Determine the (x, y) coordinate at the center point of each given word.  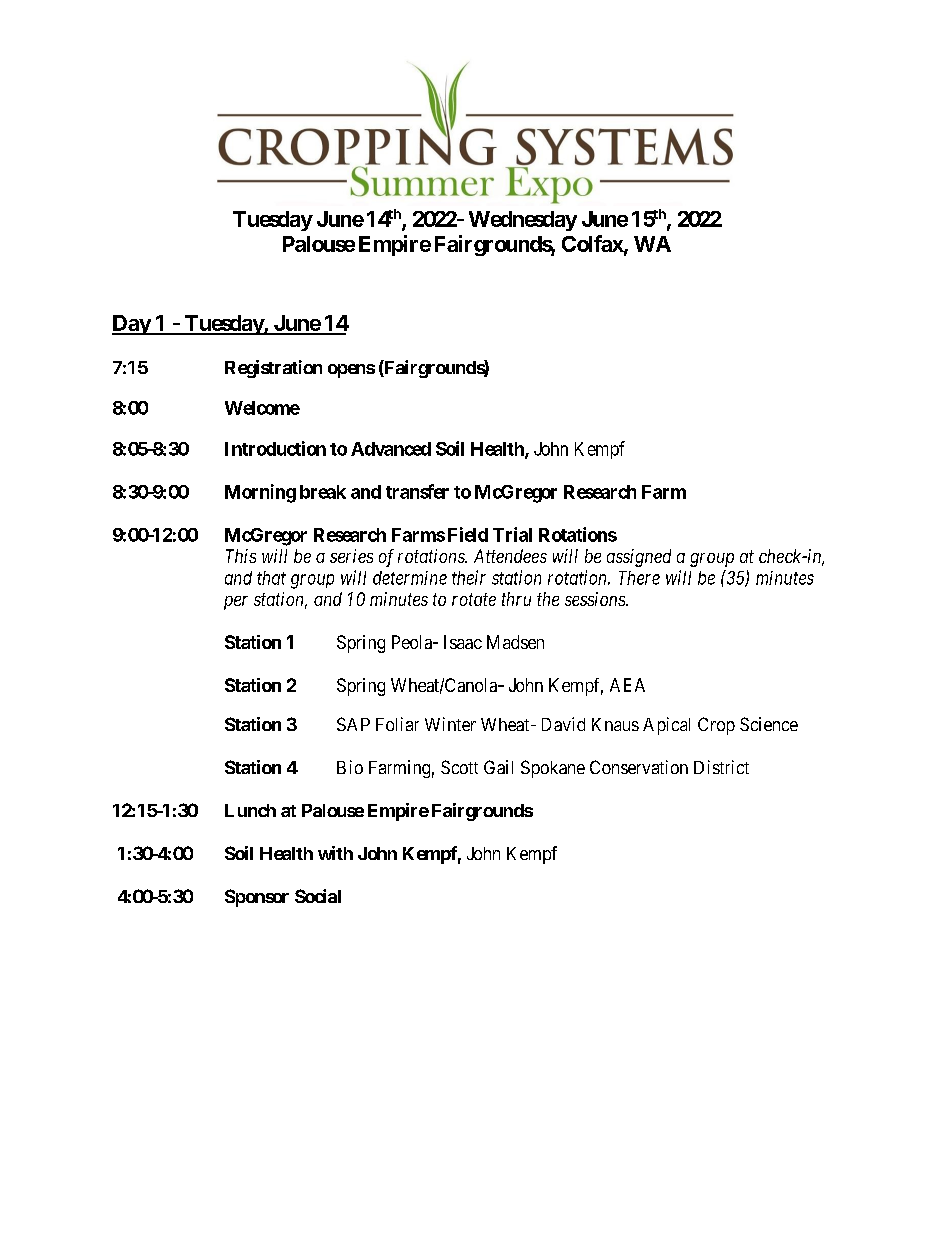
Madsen (515, 642)
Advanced (391, 449)
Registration (273, 369)
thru (516, 599)
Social (318, 896)
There (639, 578)
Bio (350, 767)
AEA (627, 685)
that (271, 578)
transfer (417, 491)
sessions (596, 599)
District (721, 767)
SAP (353, 724)
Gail (498, 767)
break (323, 492)
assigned (639, 558)
